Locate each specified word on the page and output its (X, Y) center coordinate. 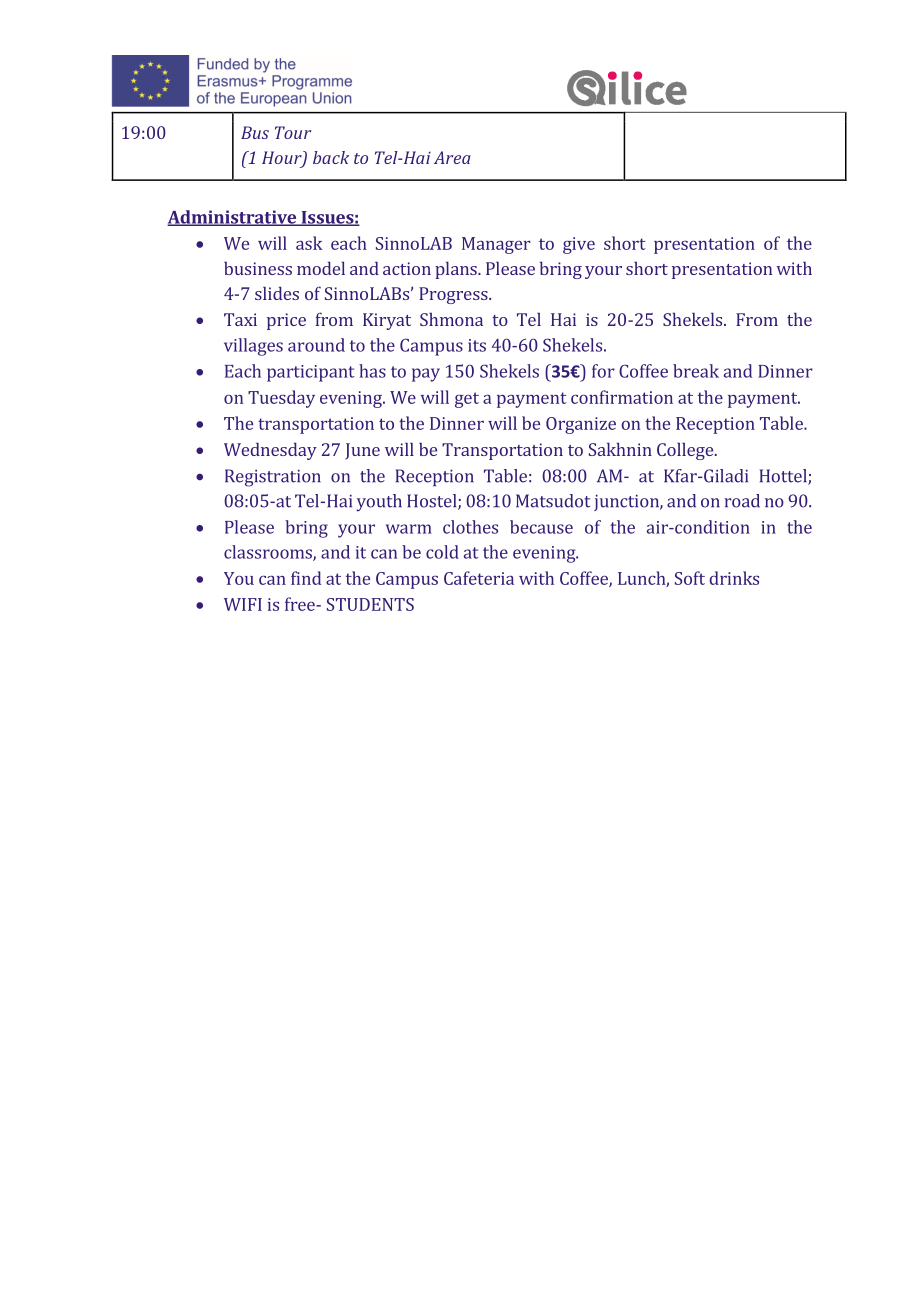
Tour (293, 132)
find (306, 578)
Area (452, 157)
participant (311, 373)
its (477, 345)
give (579, 245)
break (696, 371)
